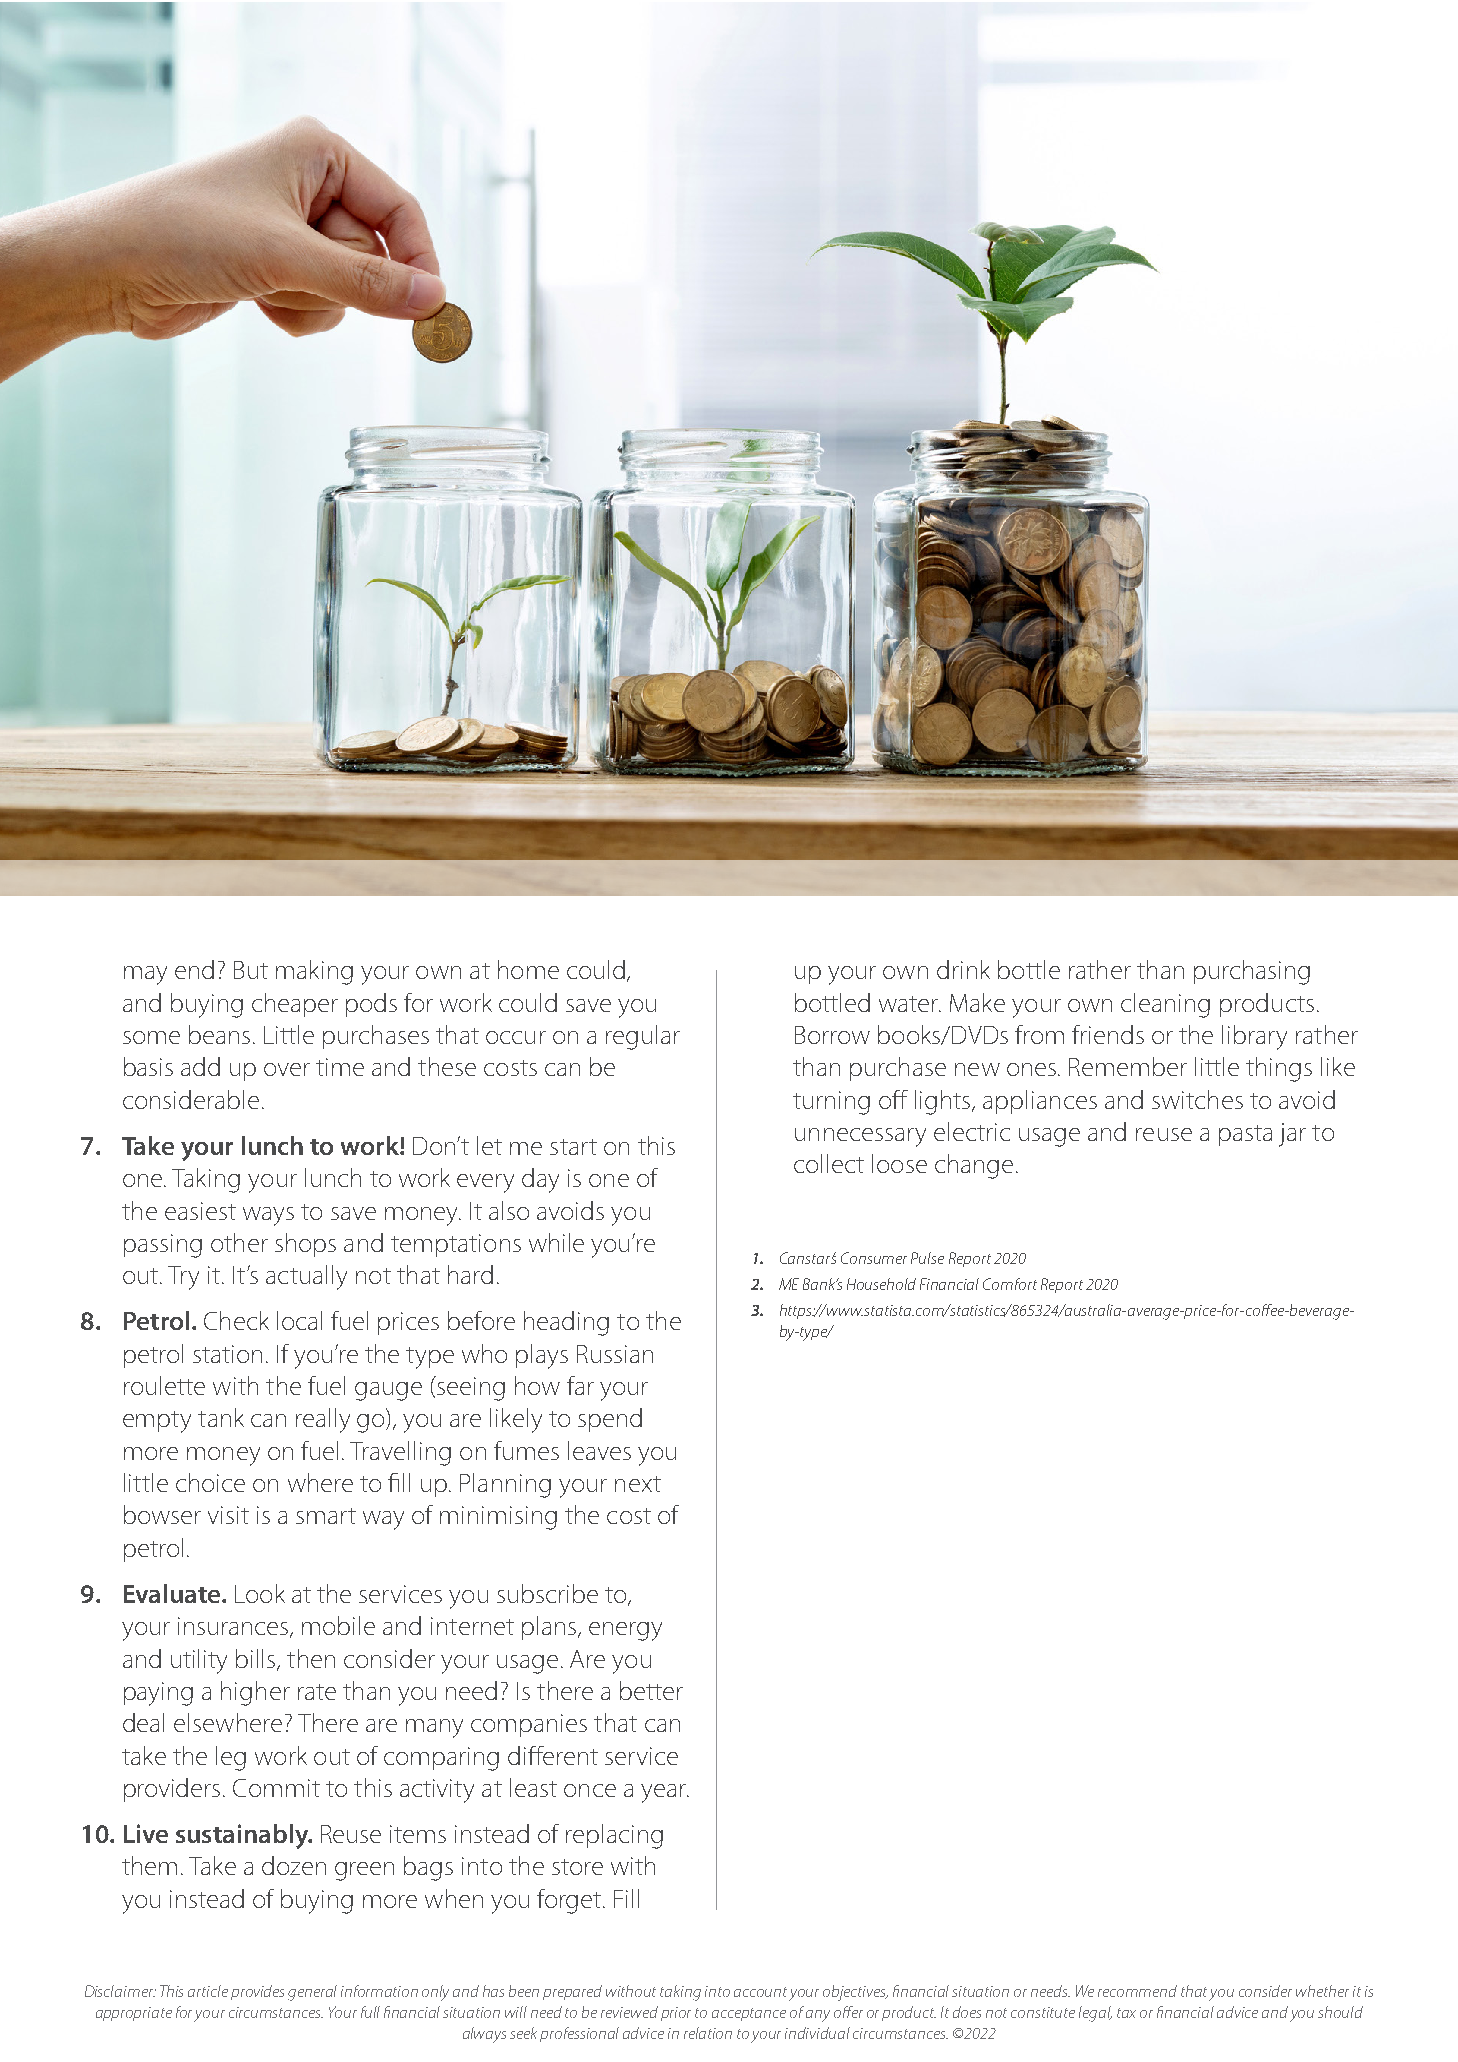 Image resolution: width=1458 pixels, height=2062 pixels. What do you see at coordinates (1010, 1284) in the page?
I see `Comfort` at bounding box center [1010, 1284].
